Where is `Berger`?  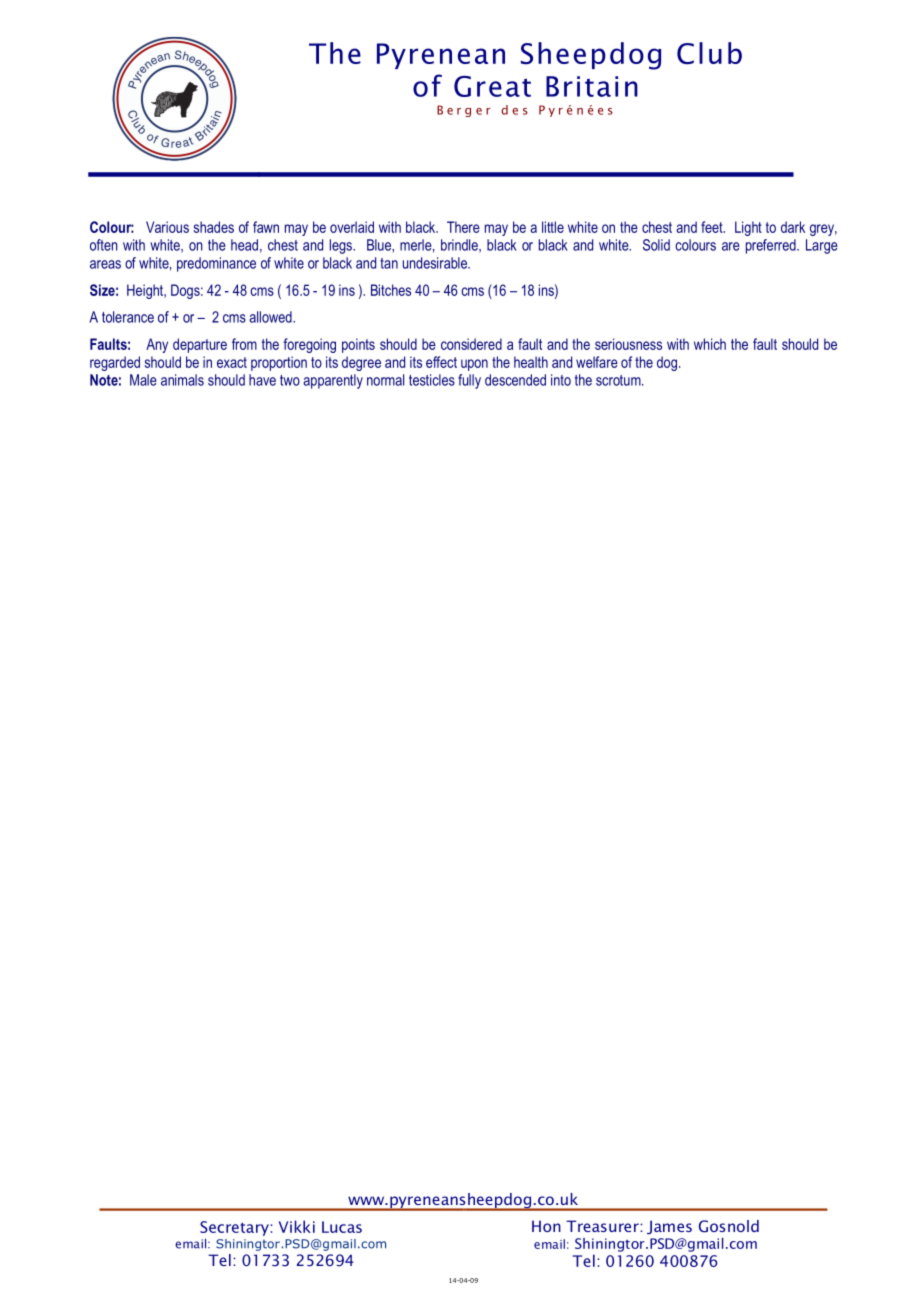 Berger is located at coordinates (464, 111).
